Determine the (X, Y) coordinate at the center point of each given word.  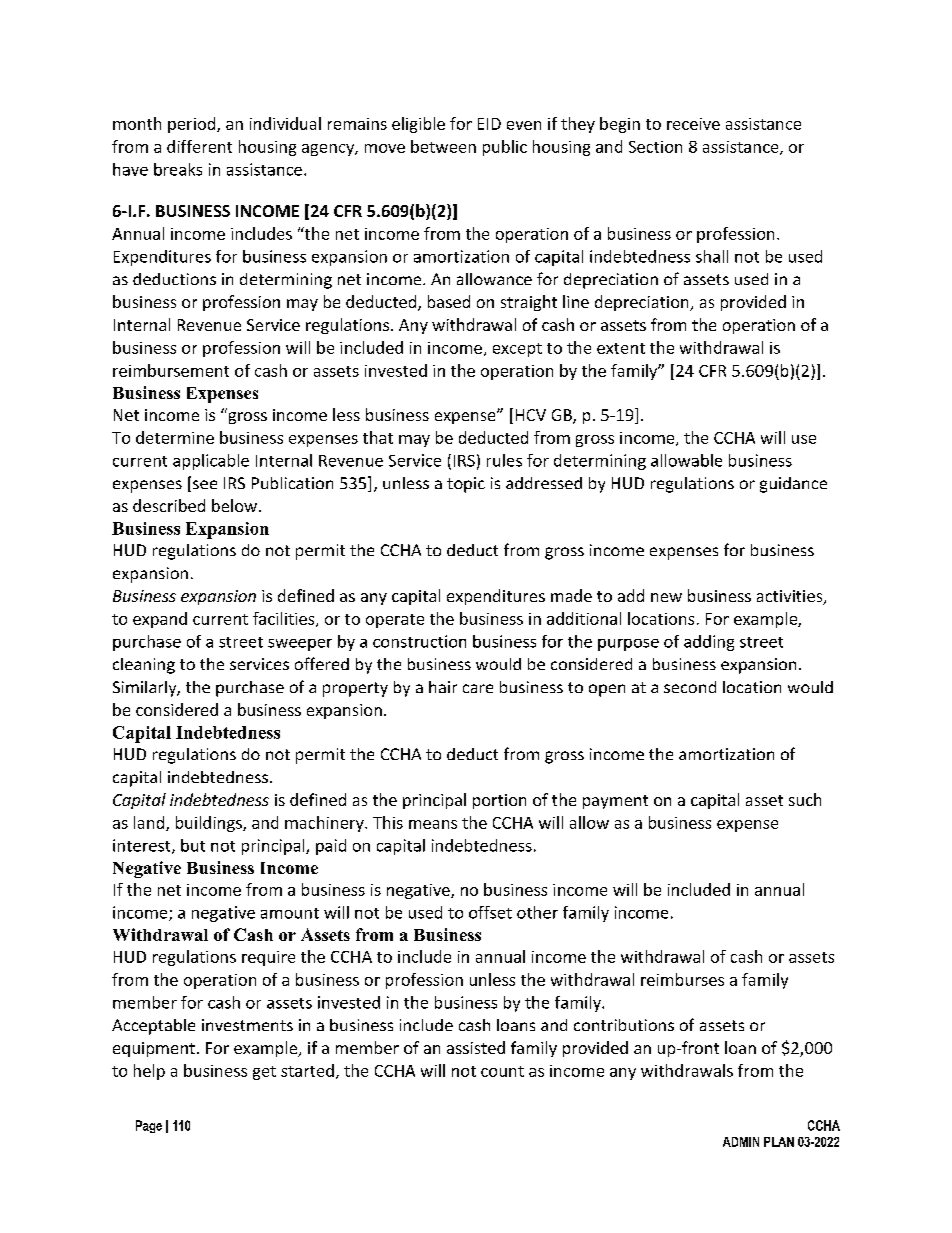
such (805, 799)
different (199, 146)
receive (693, 124)
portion (499, 801)
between (443, 146)
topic (466, 485)
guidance (793, 485)
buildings (210, 824)
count (502, 1071)
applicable (211, 462)
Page (149, 1126)
